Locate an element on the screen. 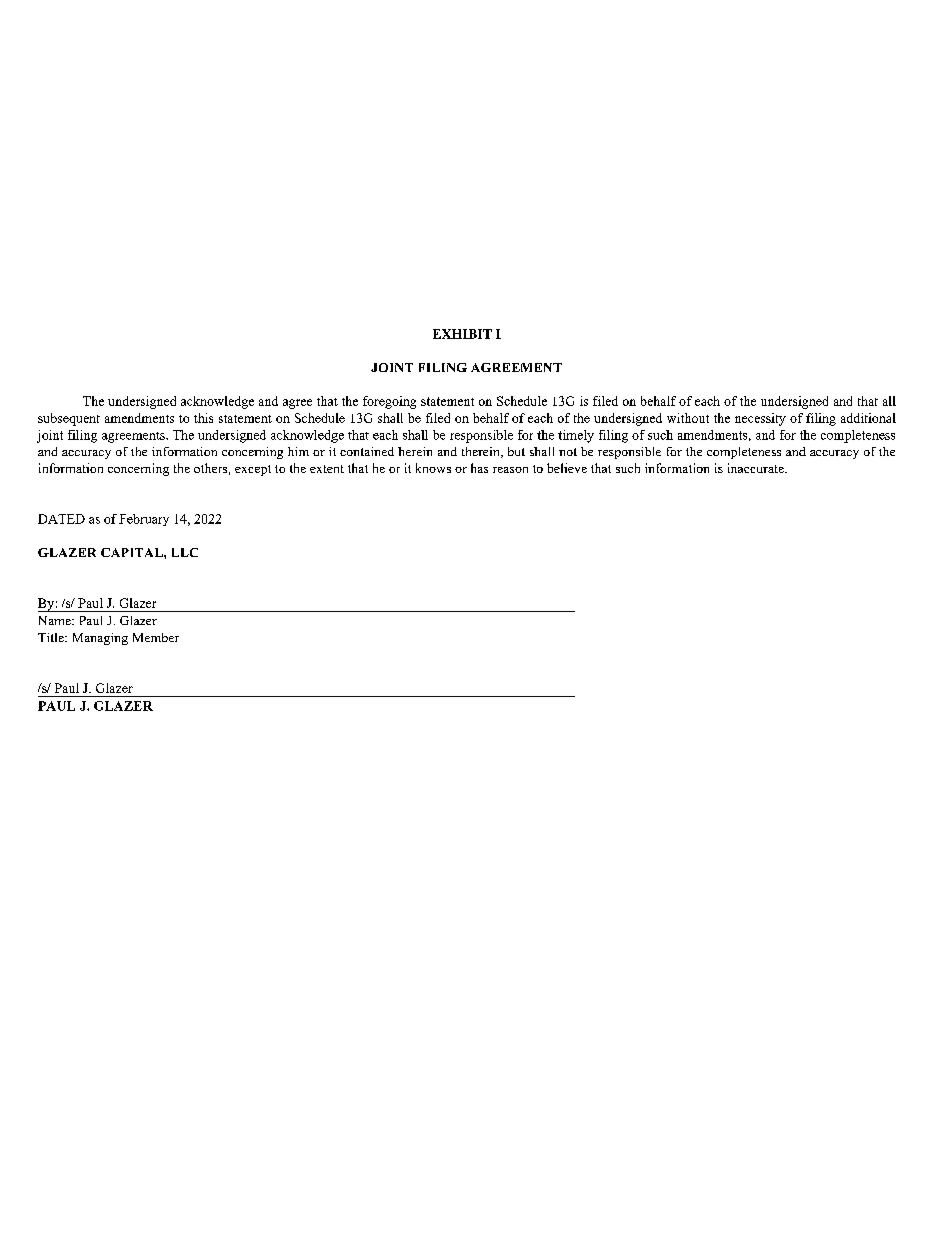  foregoing is located at coordinates (389, 402).
